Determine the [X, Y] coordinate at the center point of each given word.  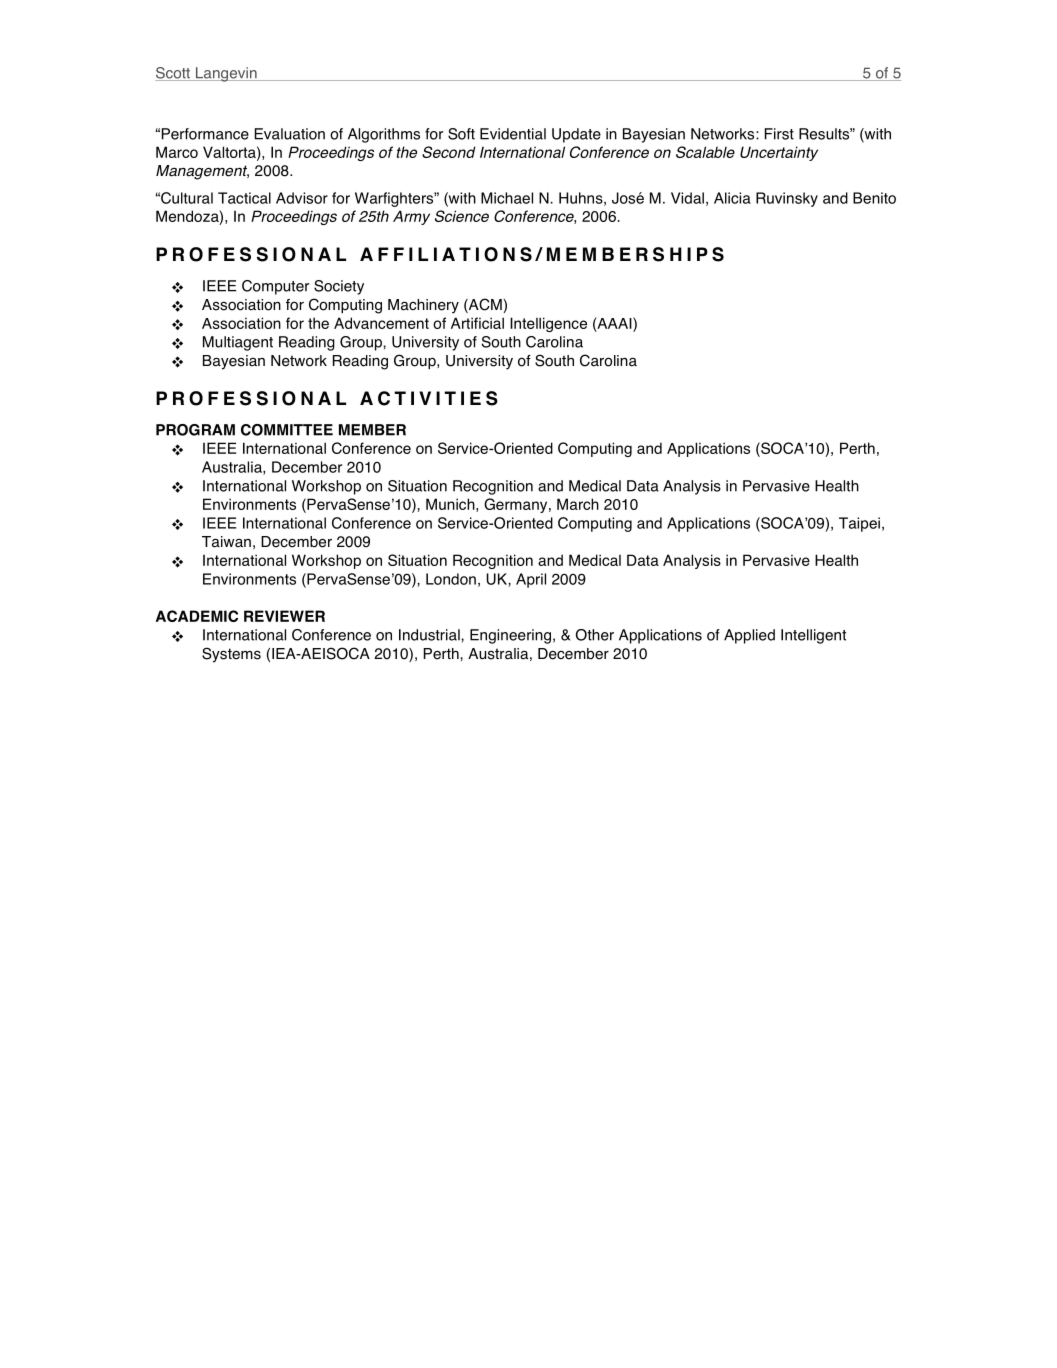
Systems [231, 655]
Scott [173, 74]
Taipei [859, 524]
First [779, 134]
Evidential [513, 134]
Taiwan [226, 542]
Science [462, 216]
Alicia [732, 198]
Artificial [477, 323]
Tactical [244, 198]
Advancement [381, 323]
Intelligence [548, 324]
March [578, 504]
